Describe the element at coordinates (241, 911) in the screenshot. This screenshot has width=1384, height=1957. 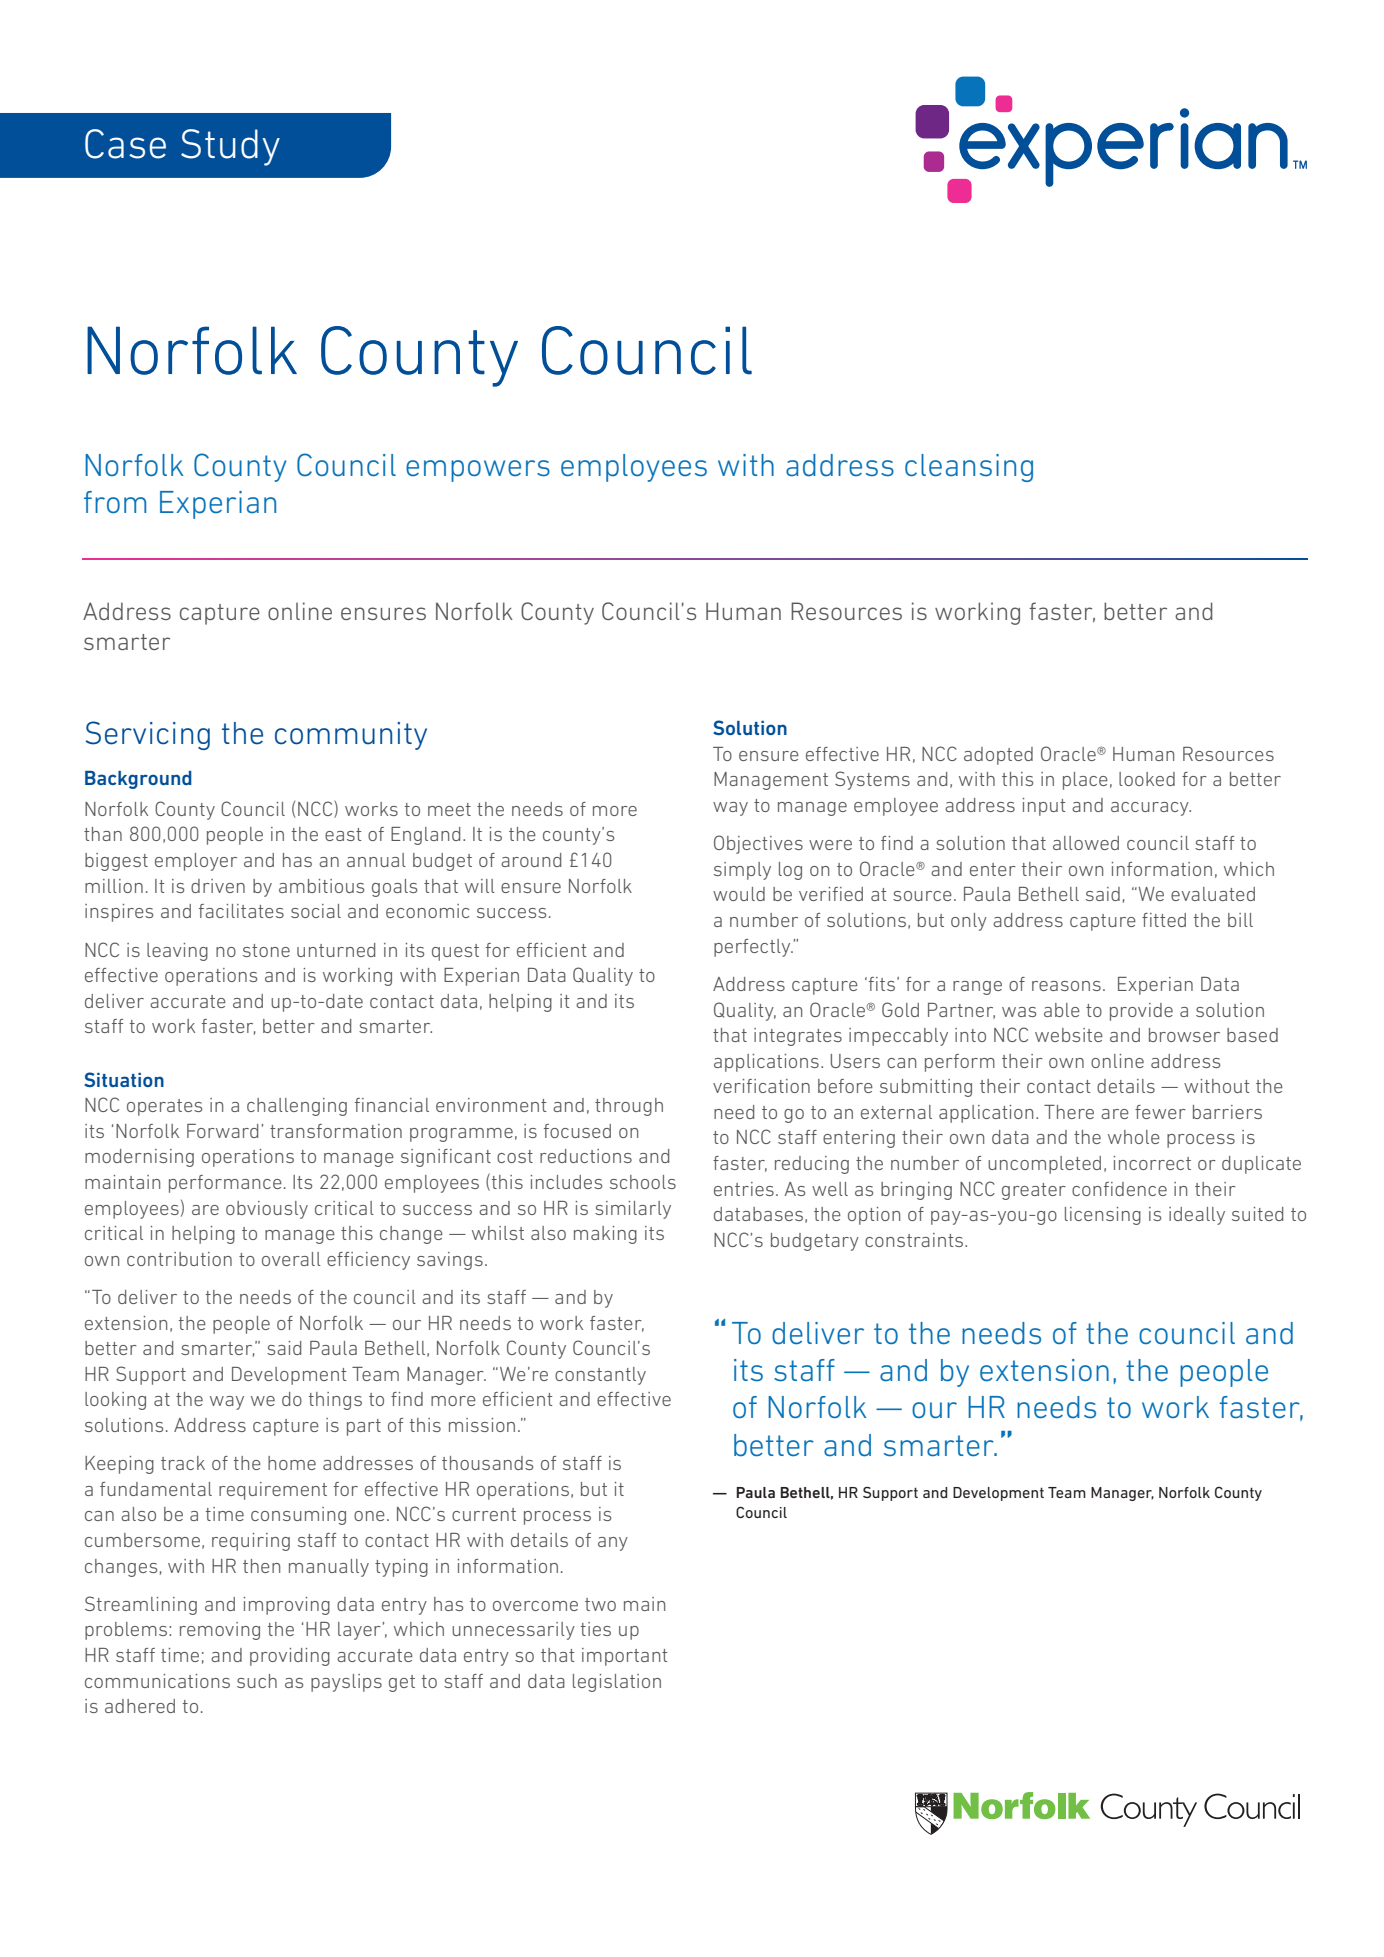
I see `facilitates` at that location.
